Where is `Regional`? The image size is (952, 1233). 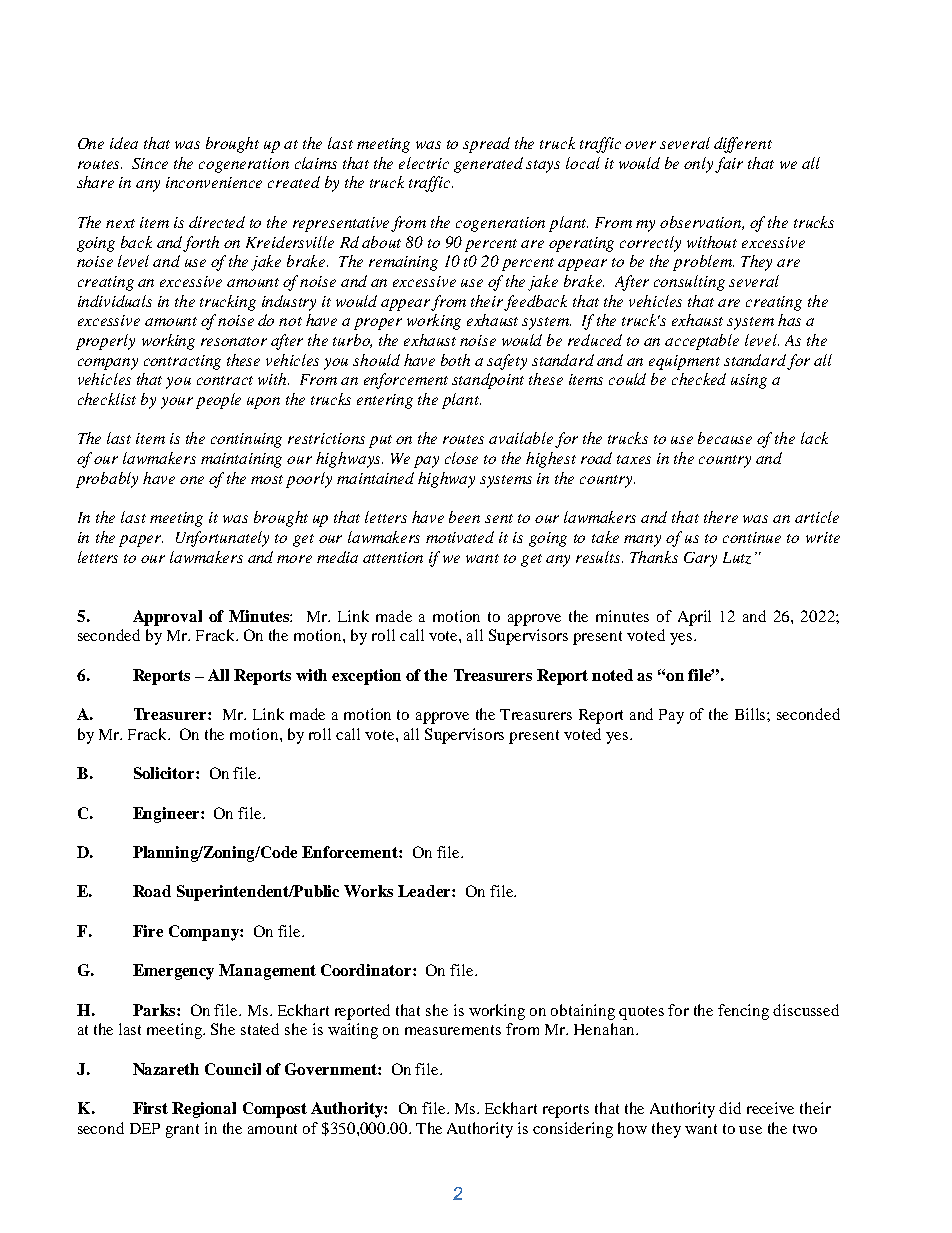 Regional is located at coordinates (204, 1110).
